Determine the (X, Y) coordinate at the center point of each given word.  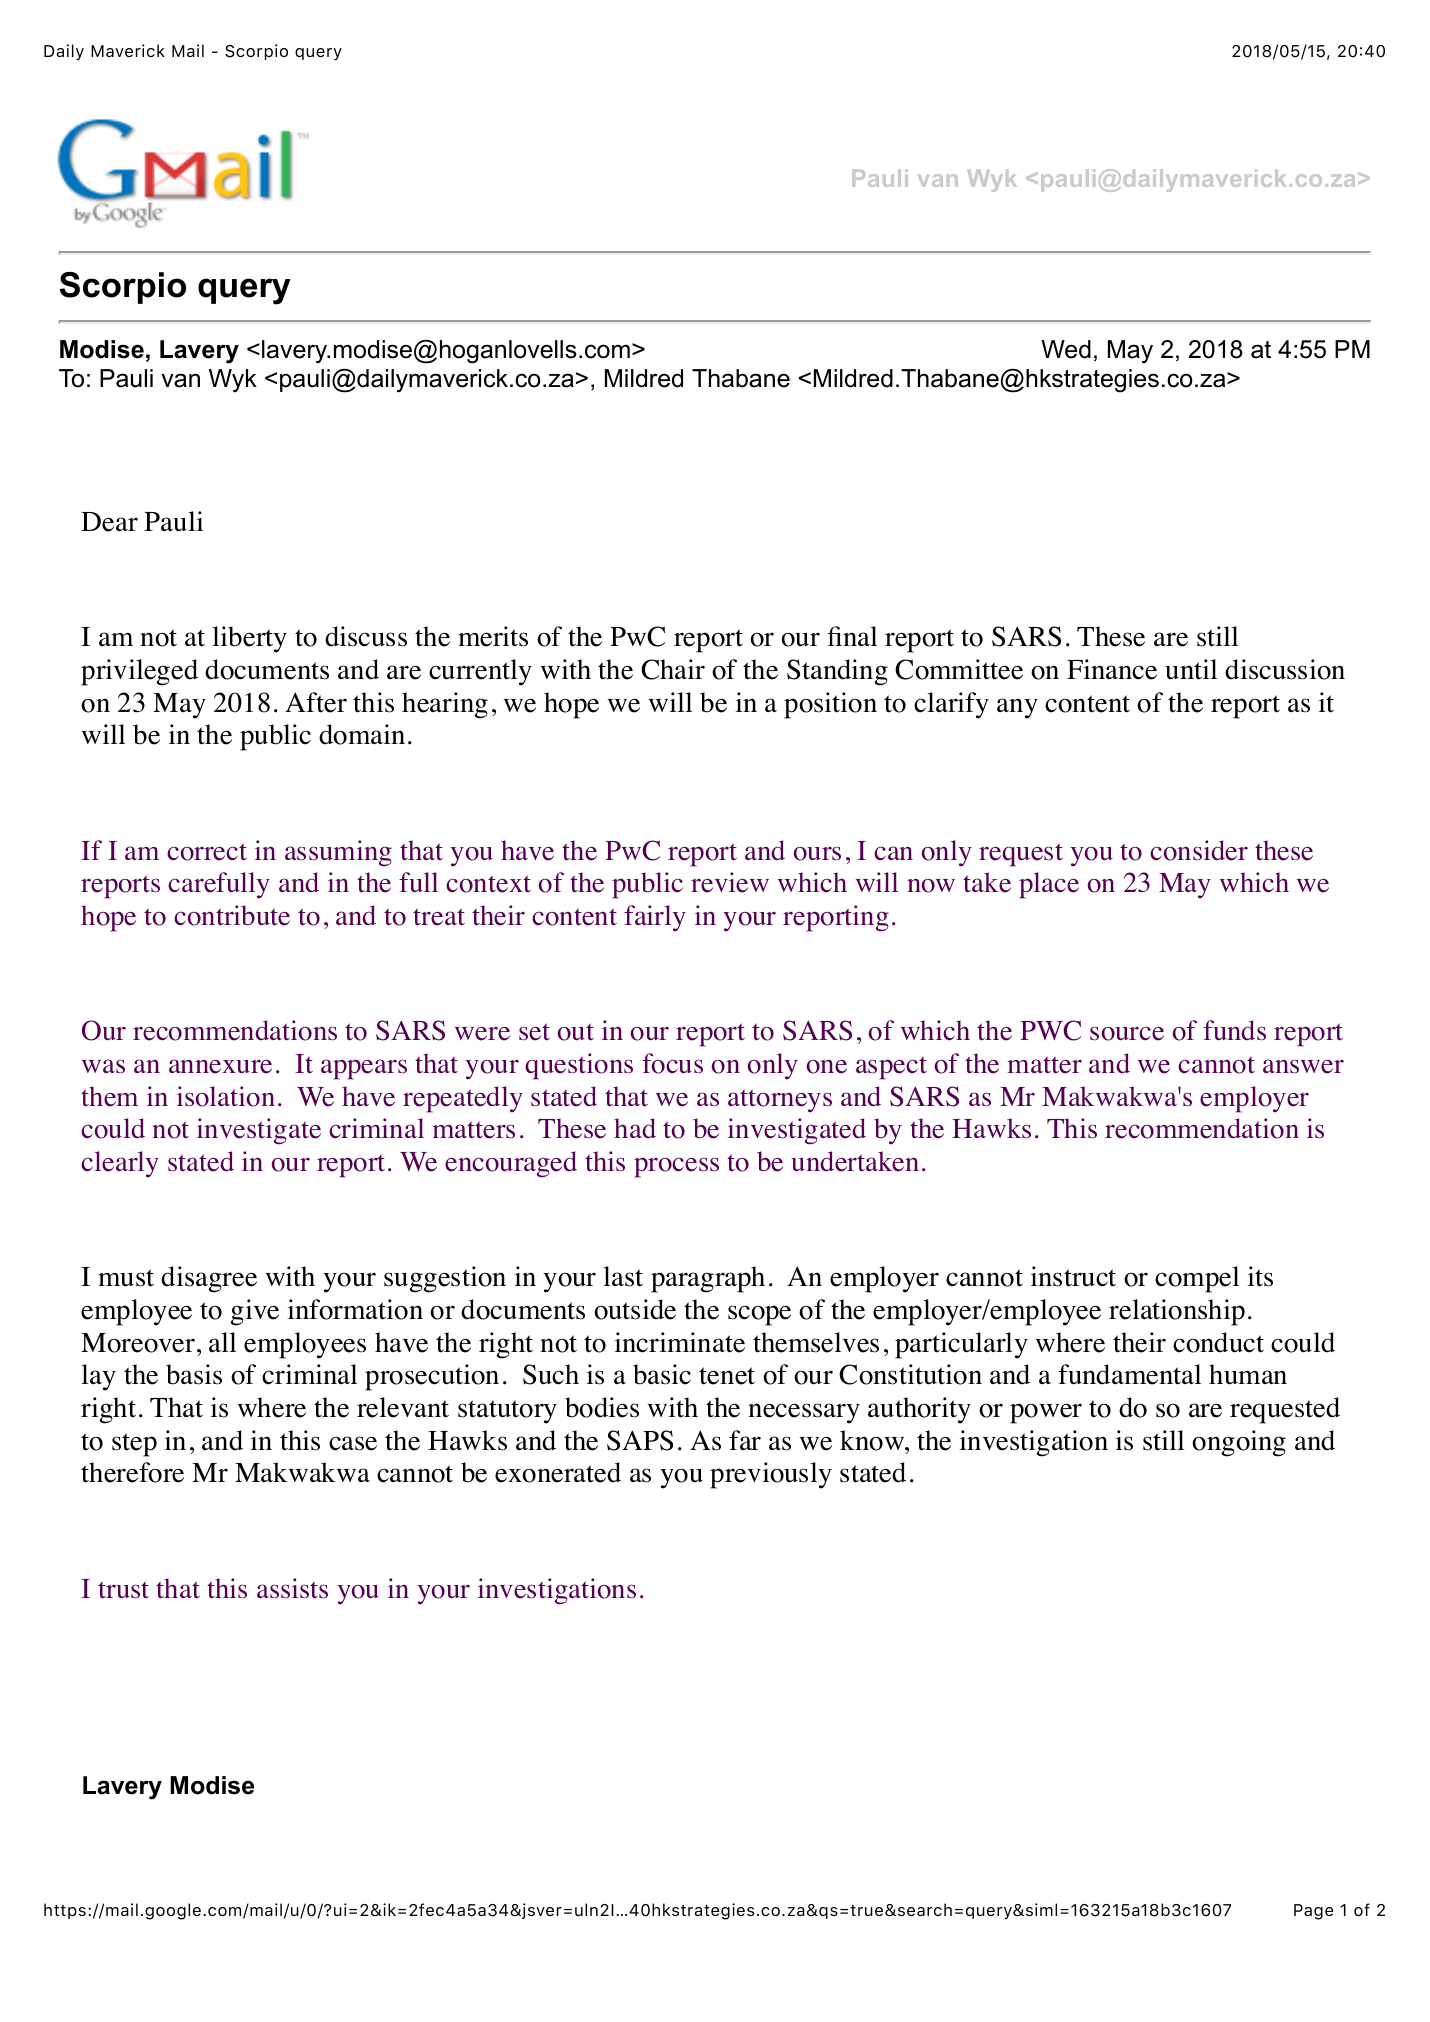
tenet (727, 1376)
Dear (109, 522)
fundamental (1129, 1374)
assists (292, 1588)
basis (194, 1374)
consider (1199, 850)
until (1191, 669)
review (730, 882)
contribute (232, 915)
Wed (1066, 349)
